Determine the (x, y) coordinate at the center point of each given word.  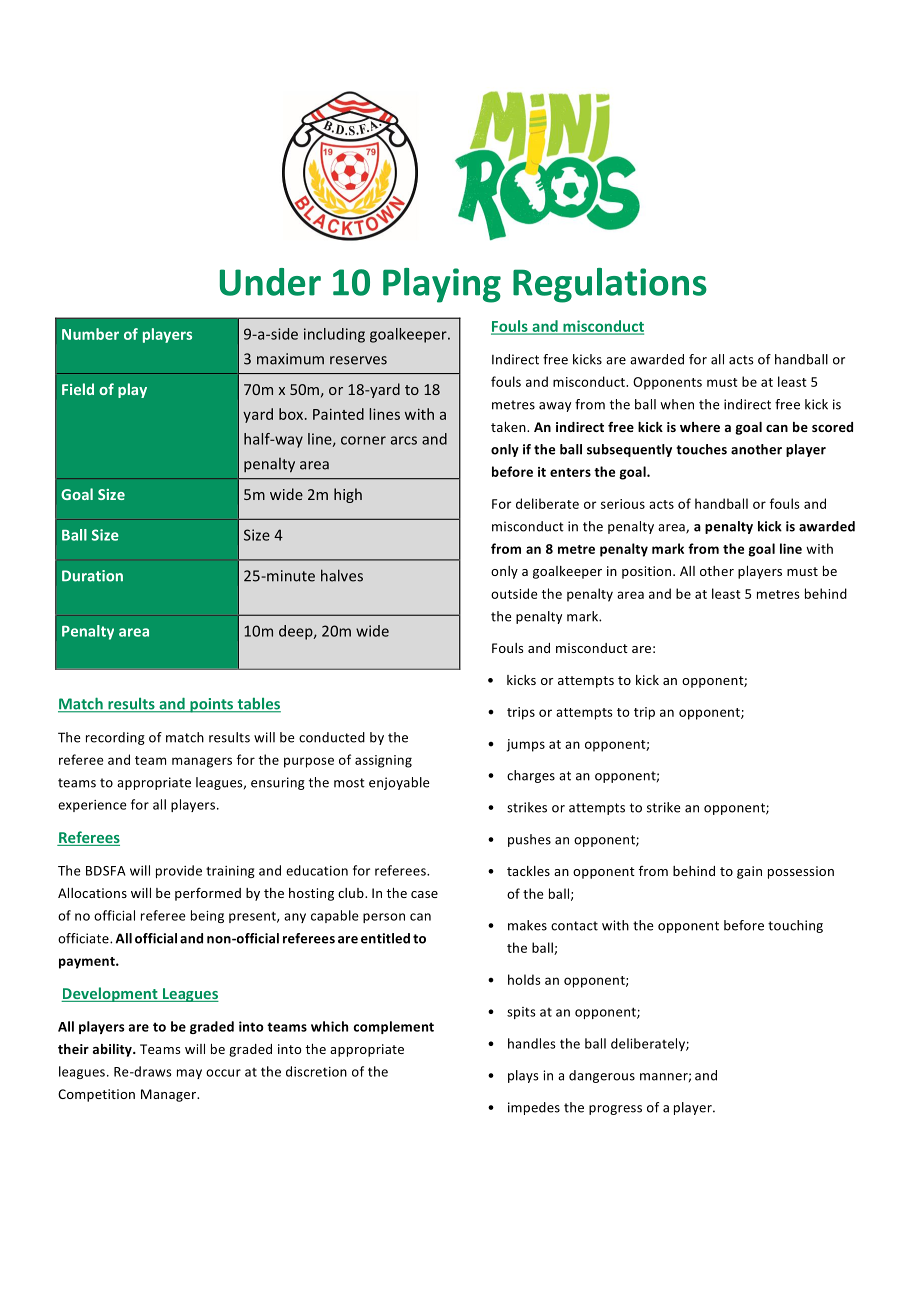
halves (342, 575)
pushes (529, 840)
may (189, 1074)
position (648, 572)
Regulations (610, 285)
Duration (92, 576)
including (334, 335)
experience (92, 806)
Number (90, 334)
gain (749, 872)
